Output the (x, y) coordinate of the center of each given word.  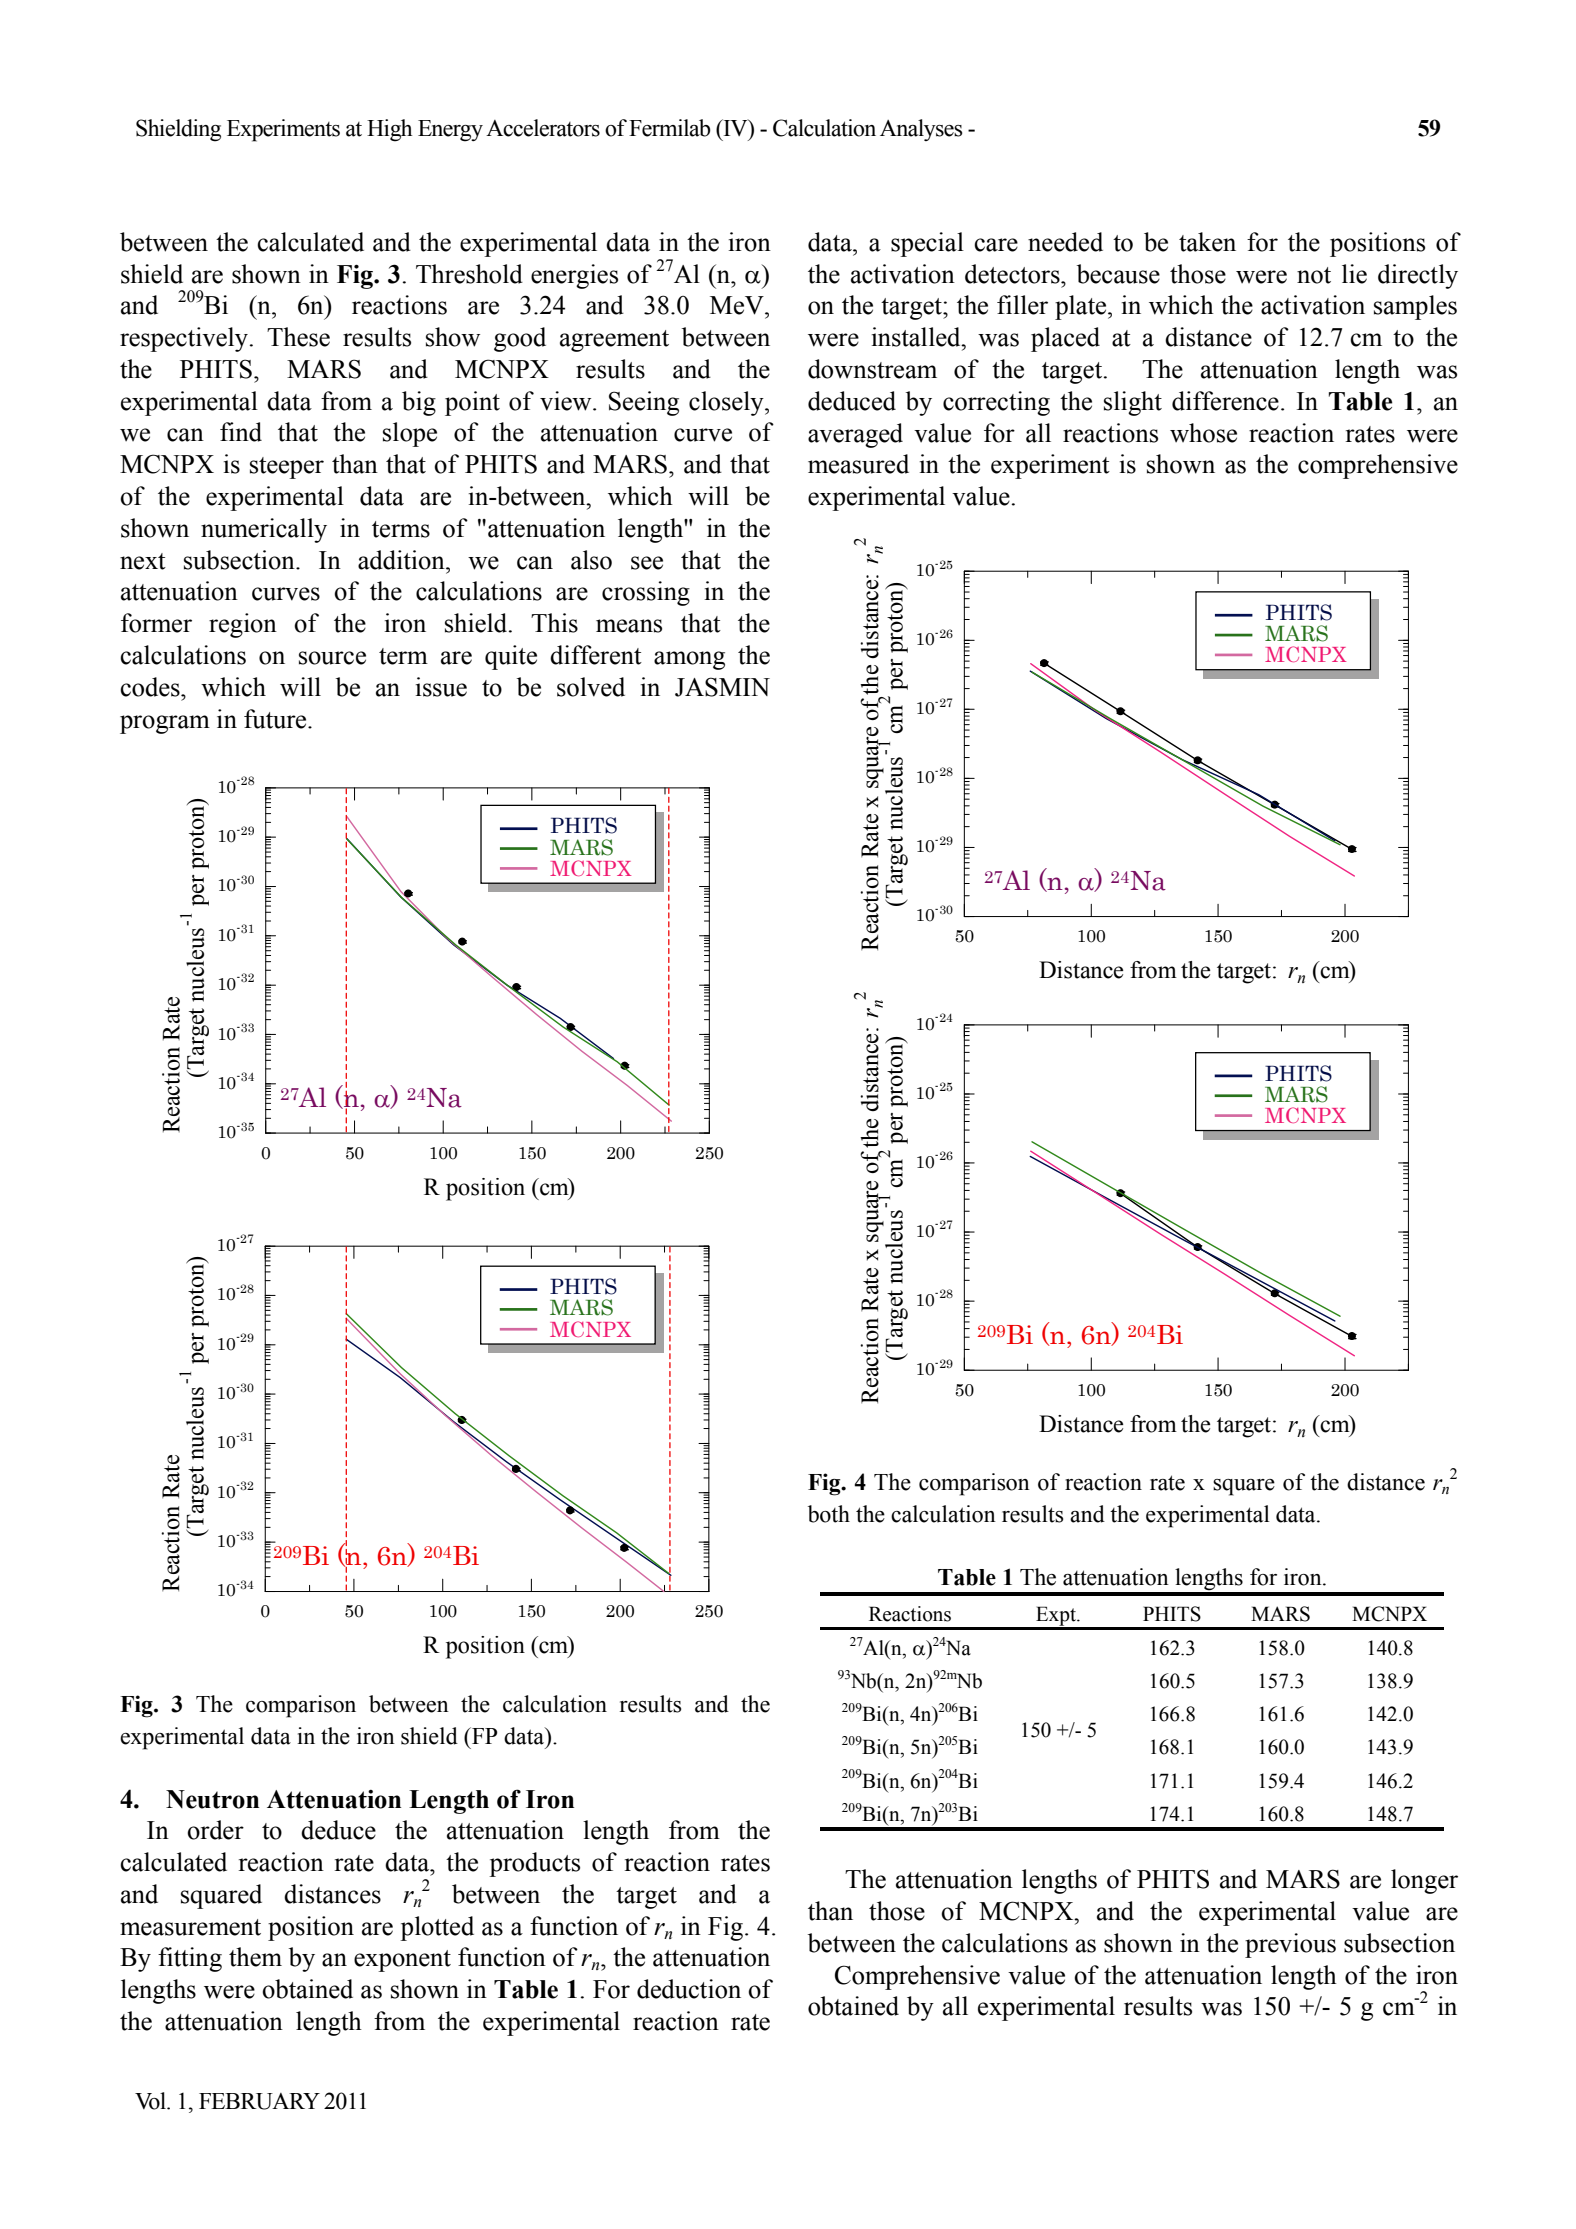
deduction (689, 1989)
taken (1207, 242)
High (390, 130)
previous (1290, 1945)
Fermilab (670, 128)
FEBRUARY (259, 2101)
